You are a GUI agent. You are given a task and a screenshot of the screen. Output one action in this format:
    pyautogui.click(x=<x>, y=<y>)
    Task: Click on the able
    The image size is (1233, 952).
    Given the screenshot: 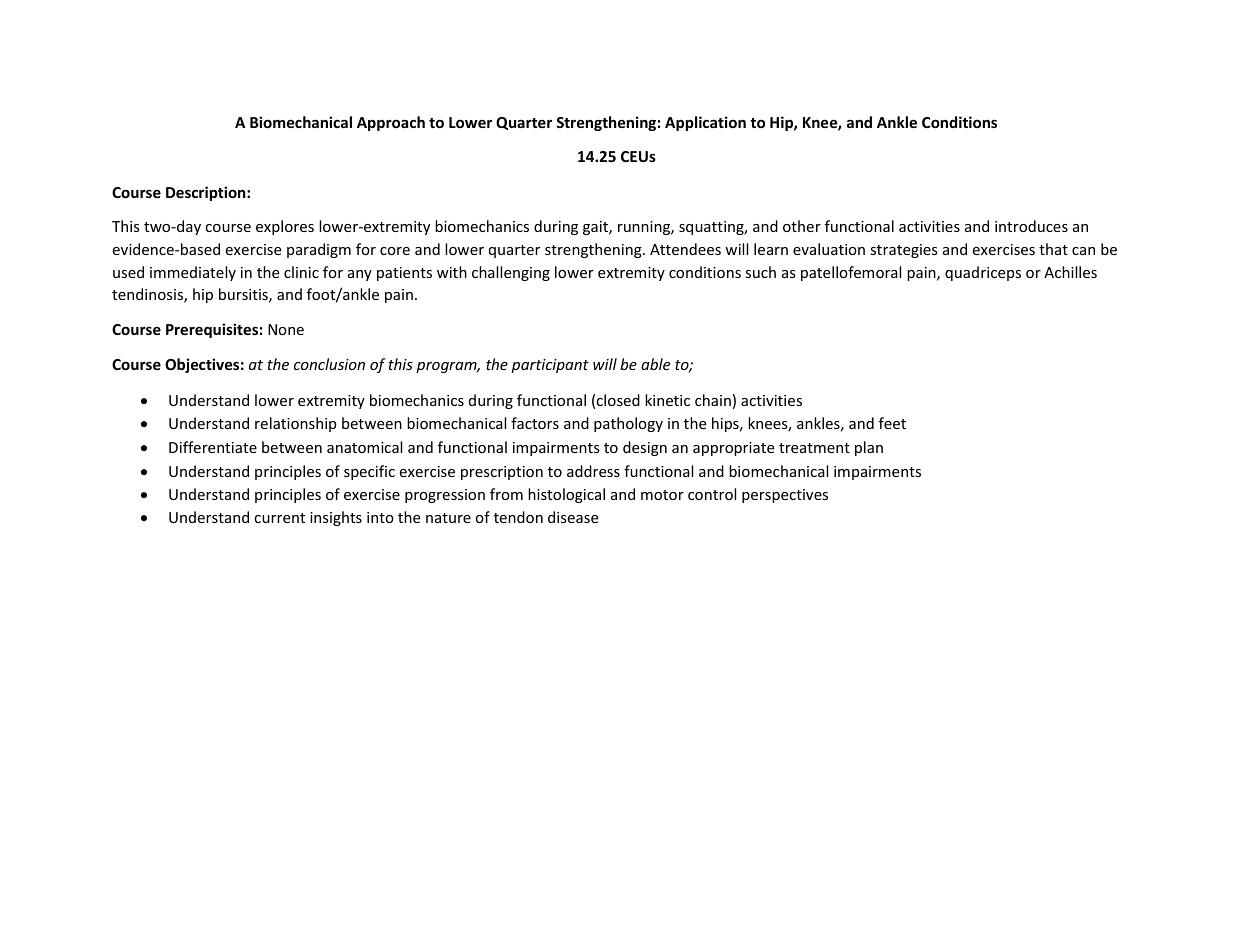 What is the action you would take?
    pyautogui.click(x=655, y=364)
